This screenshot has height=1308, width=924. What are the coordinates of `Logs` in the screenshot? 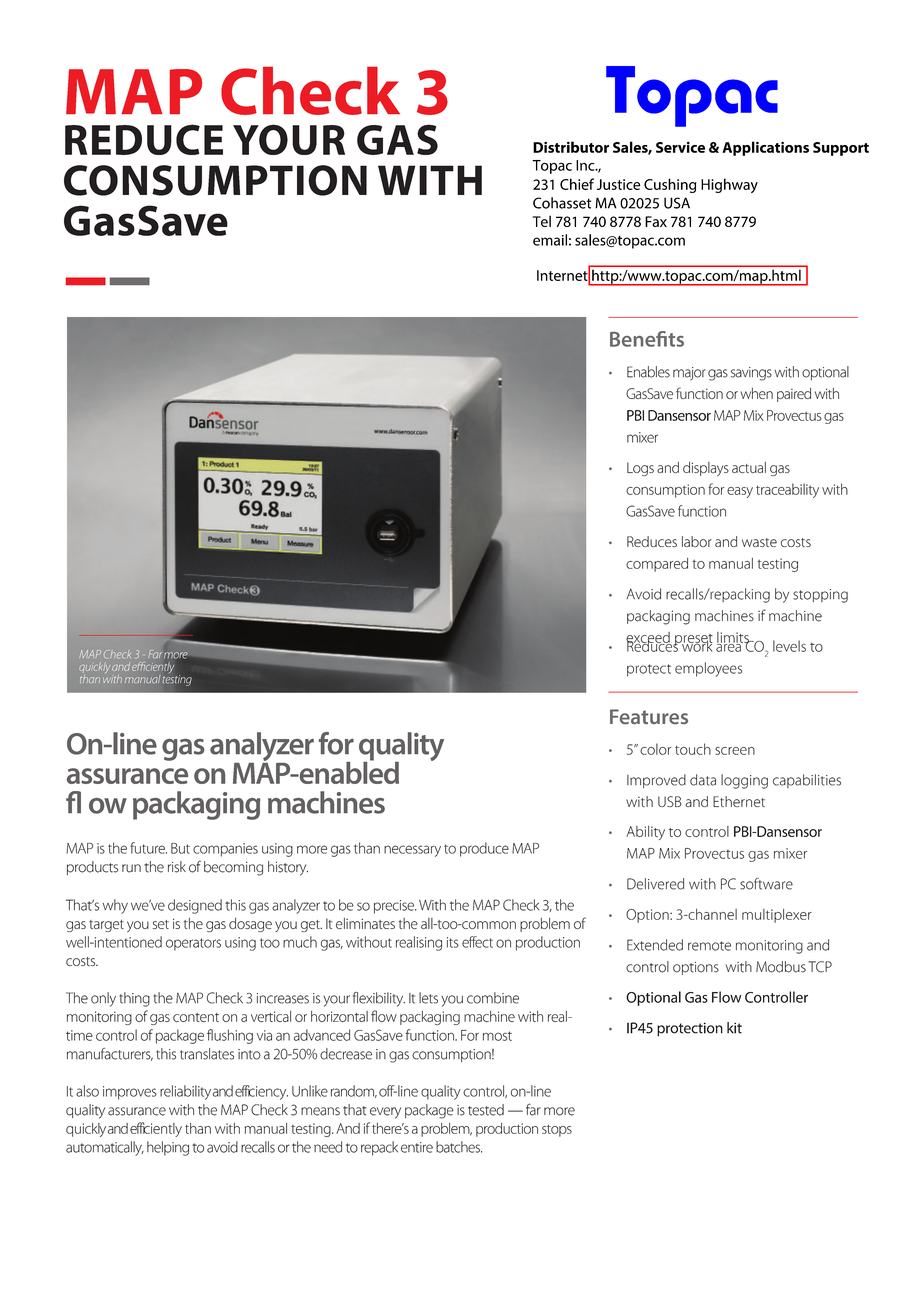 It's located at (640, 469).
